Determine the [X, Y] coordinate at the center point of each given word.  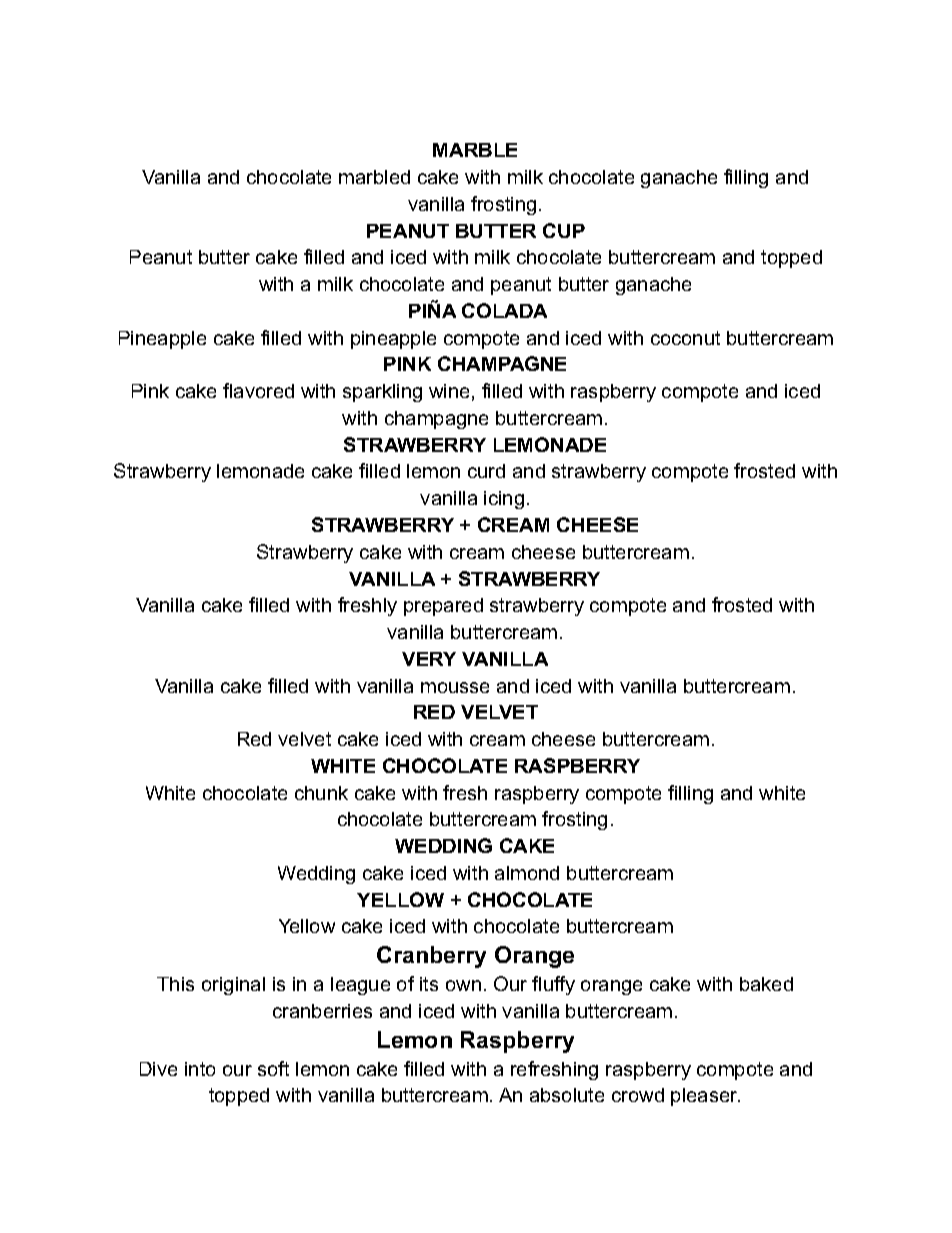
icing [504, 500]
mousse [455, 687]
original [233, 986]
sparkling [382, 393]
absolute [567, 1095]
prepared [443, 607]
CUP [564, 230]
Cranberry [431, 957]
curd [486, 471]
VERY [429, 659]
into [200, 1069]
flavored [258, 390]
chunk [321, 793]
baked [766, 984]
